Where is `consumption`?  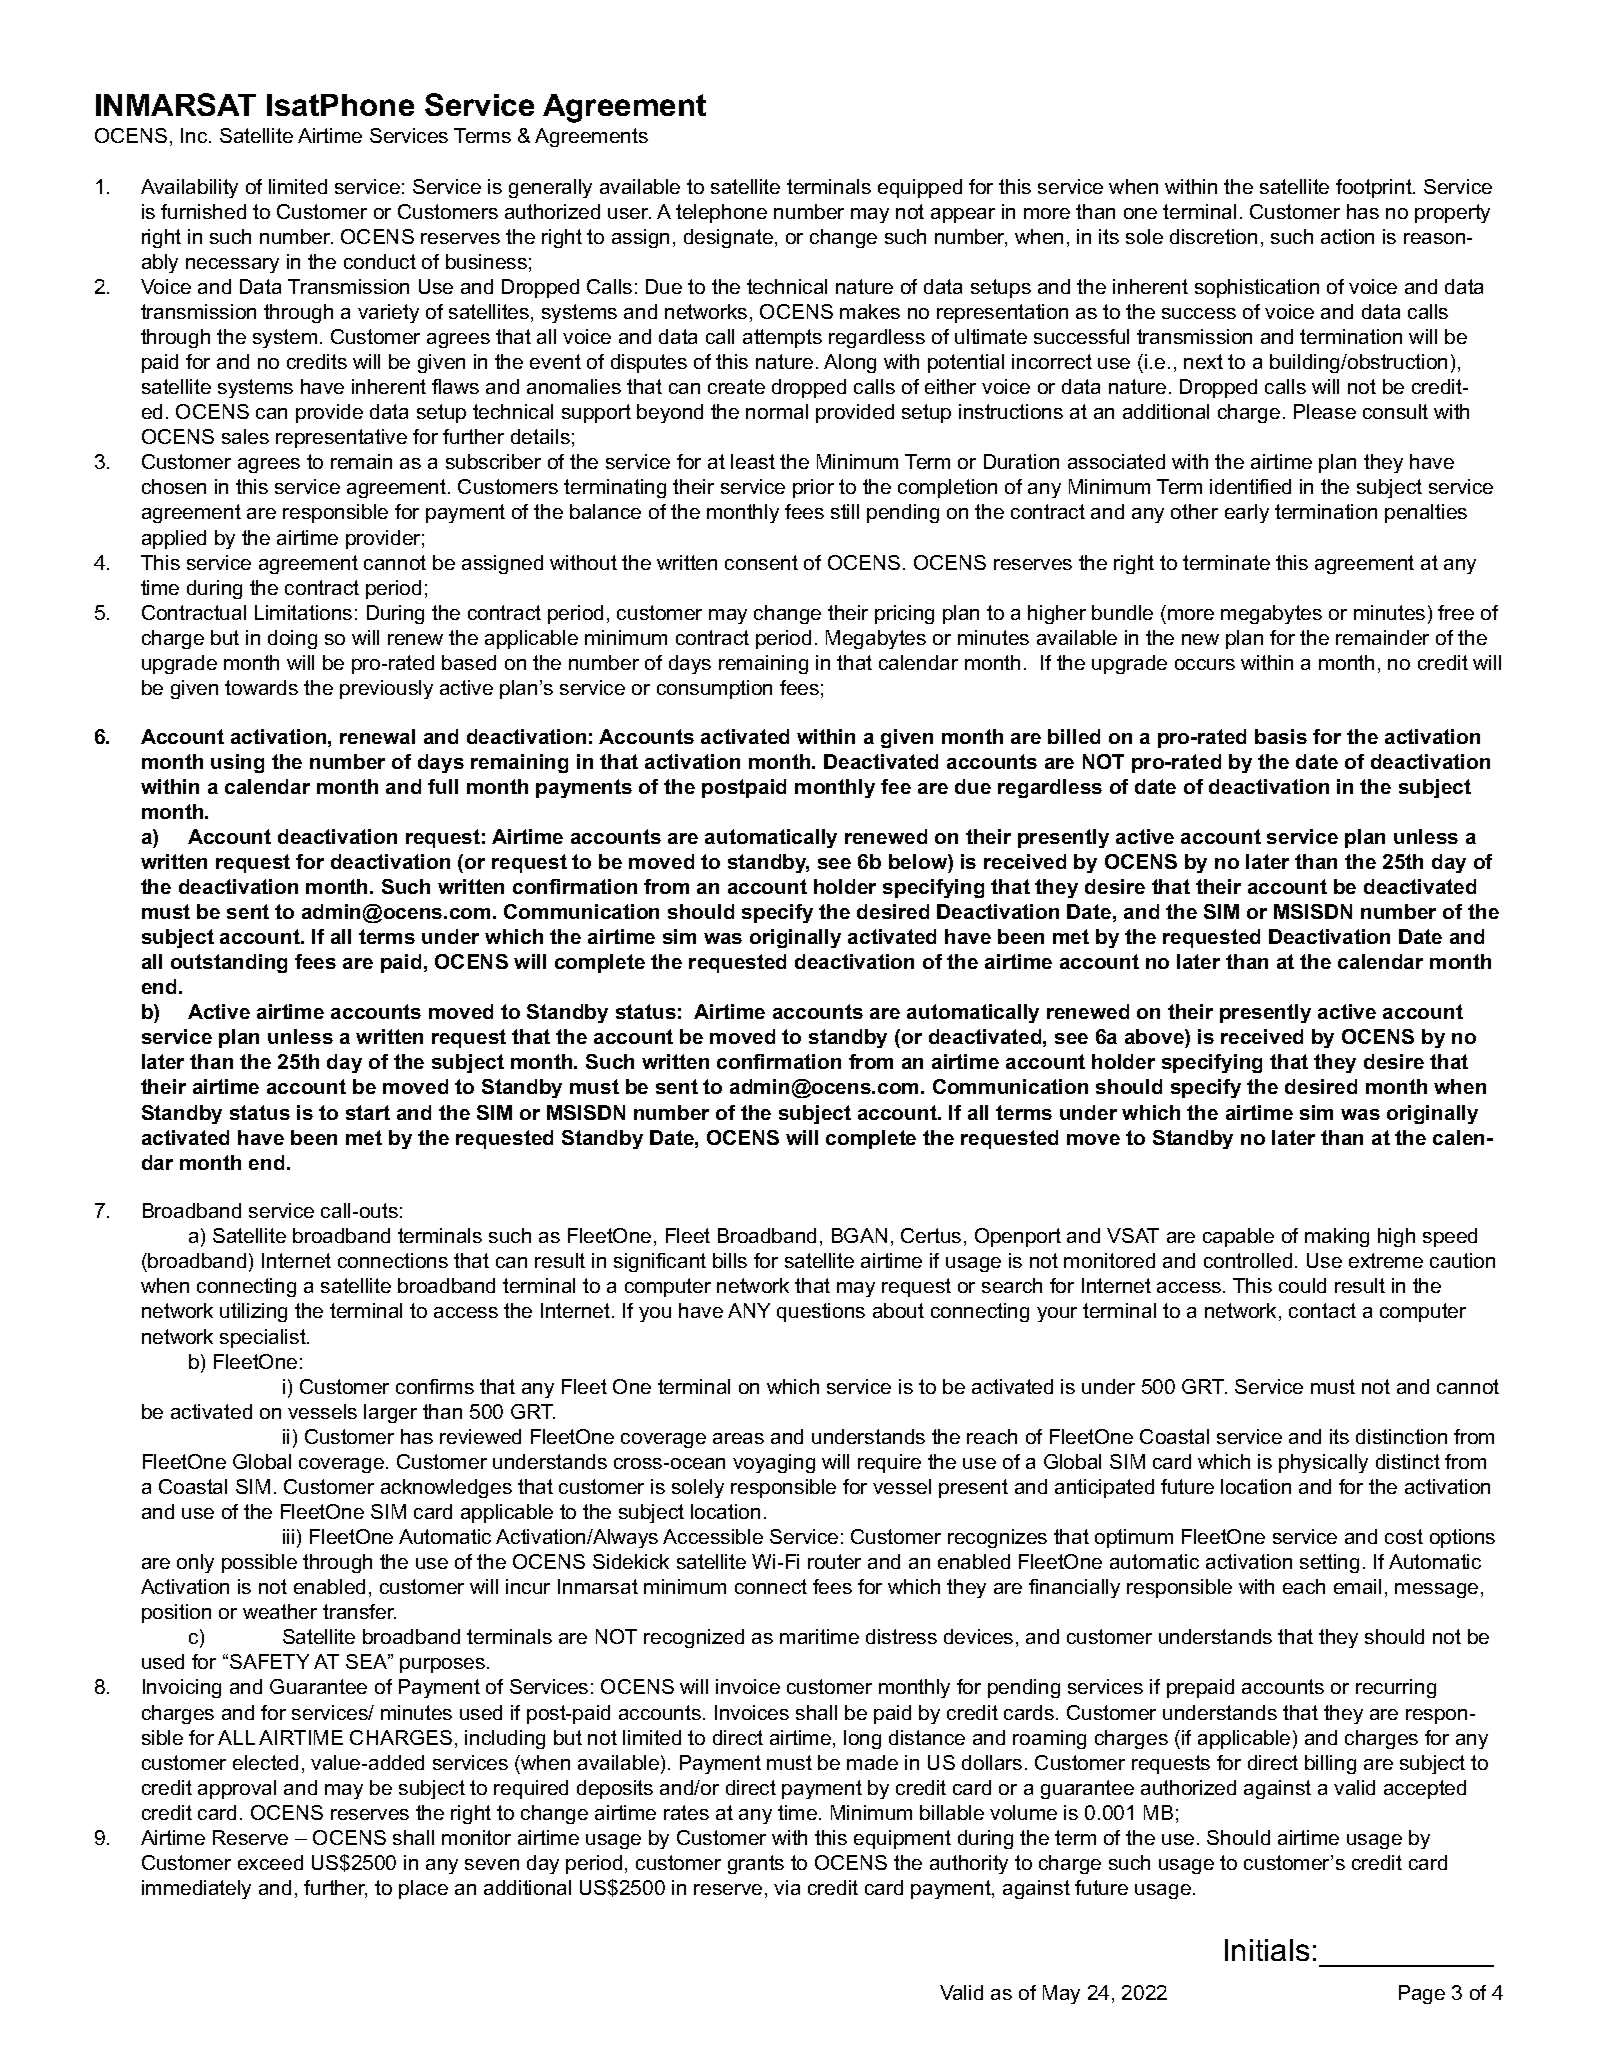 consumption is located at coordinates (714, 689).
